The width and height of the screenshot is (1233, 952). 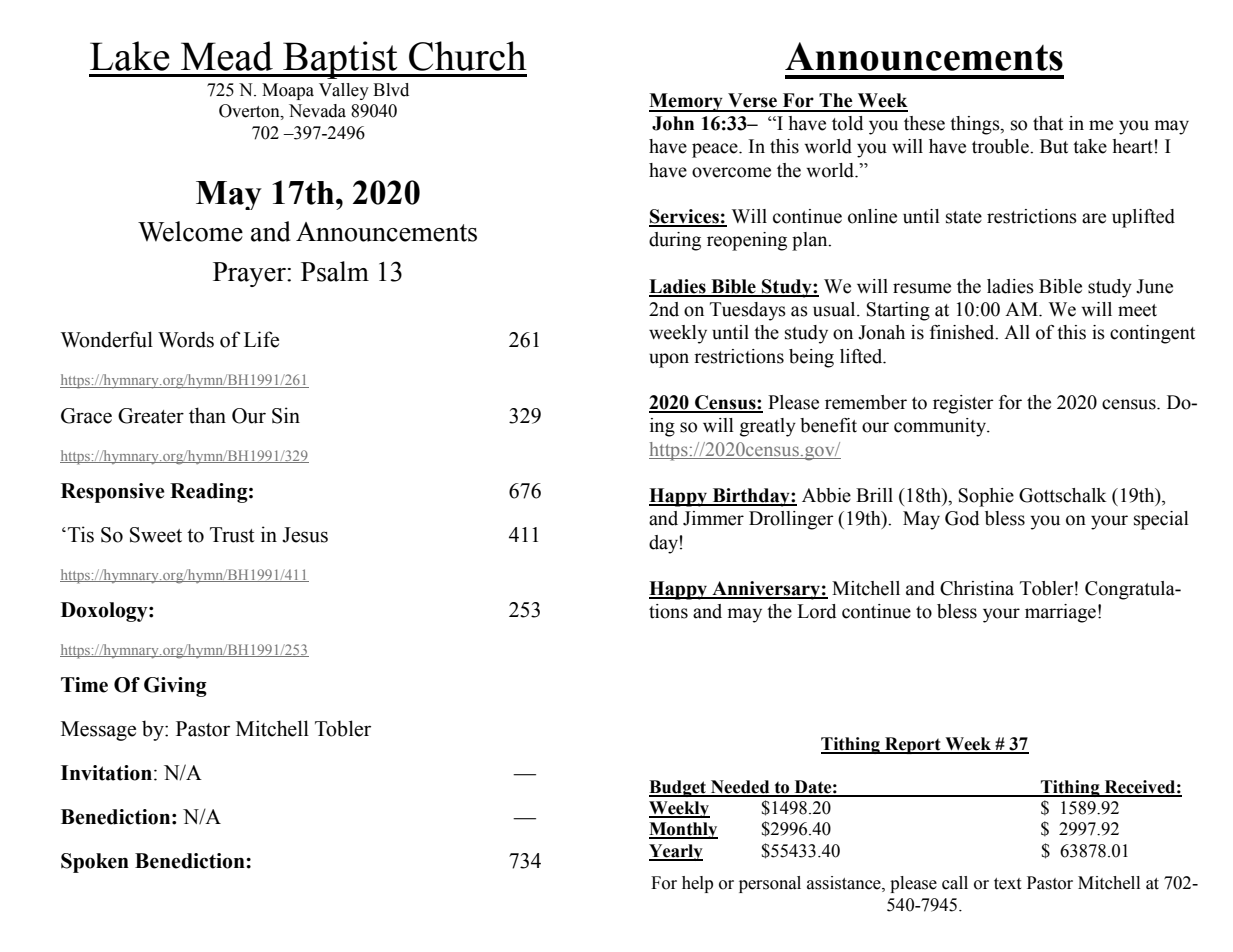 I want to click on Yearly, so click(x=676, y=852).
